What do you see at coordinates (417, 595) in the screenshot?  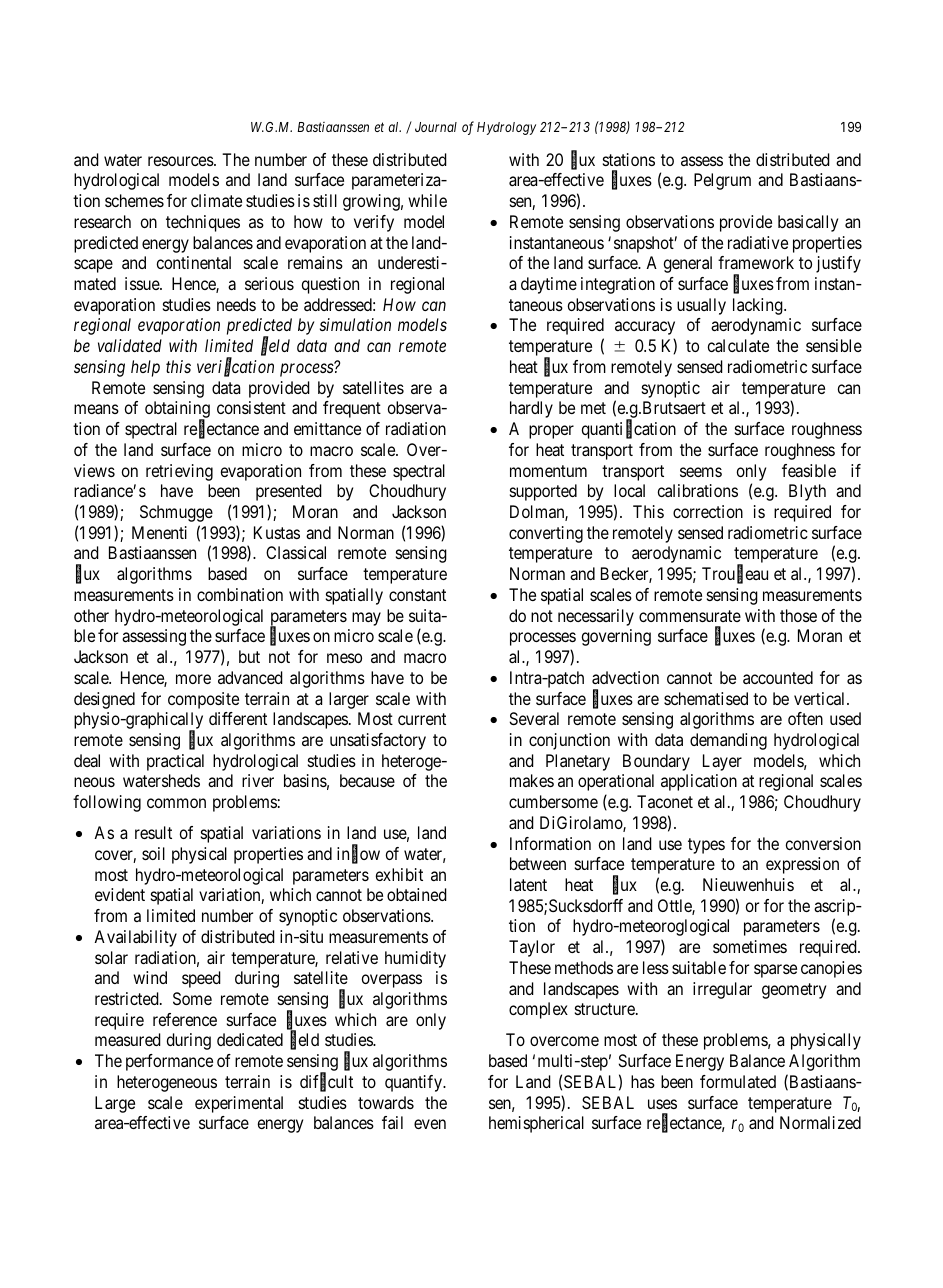 I see `constant` at bounding box center [417, 595].
